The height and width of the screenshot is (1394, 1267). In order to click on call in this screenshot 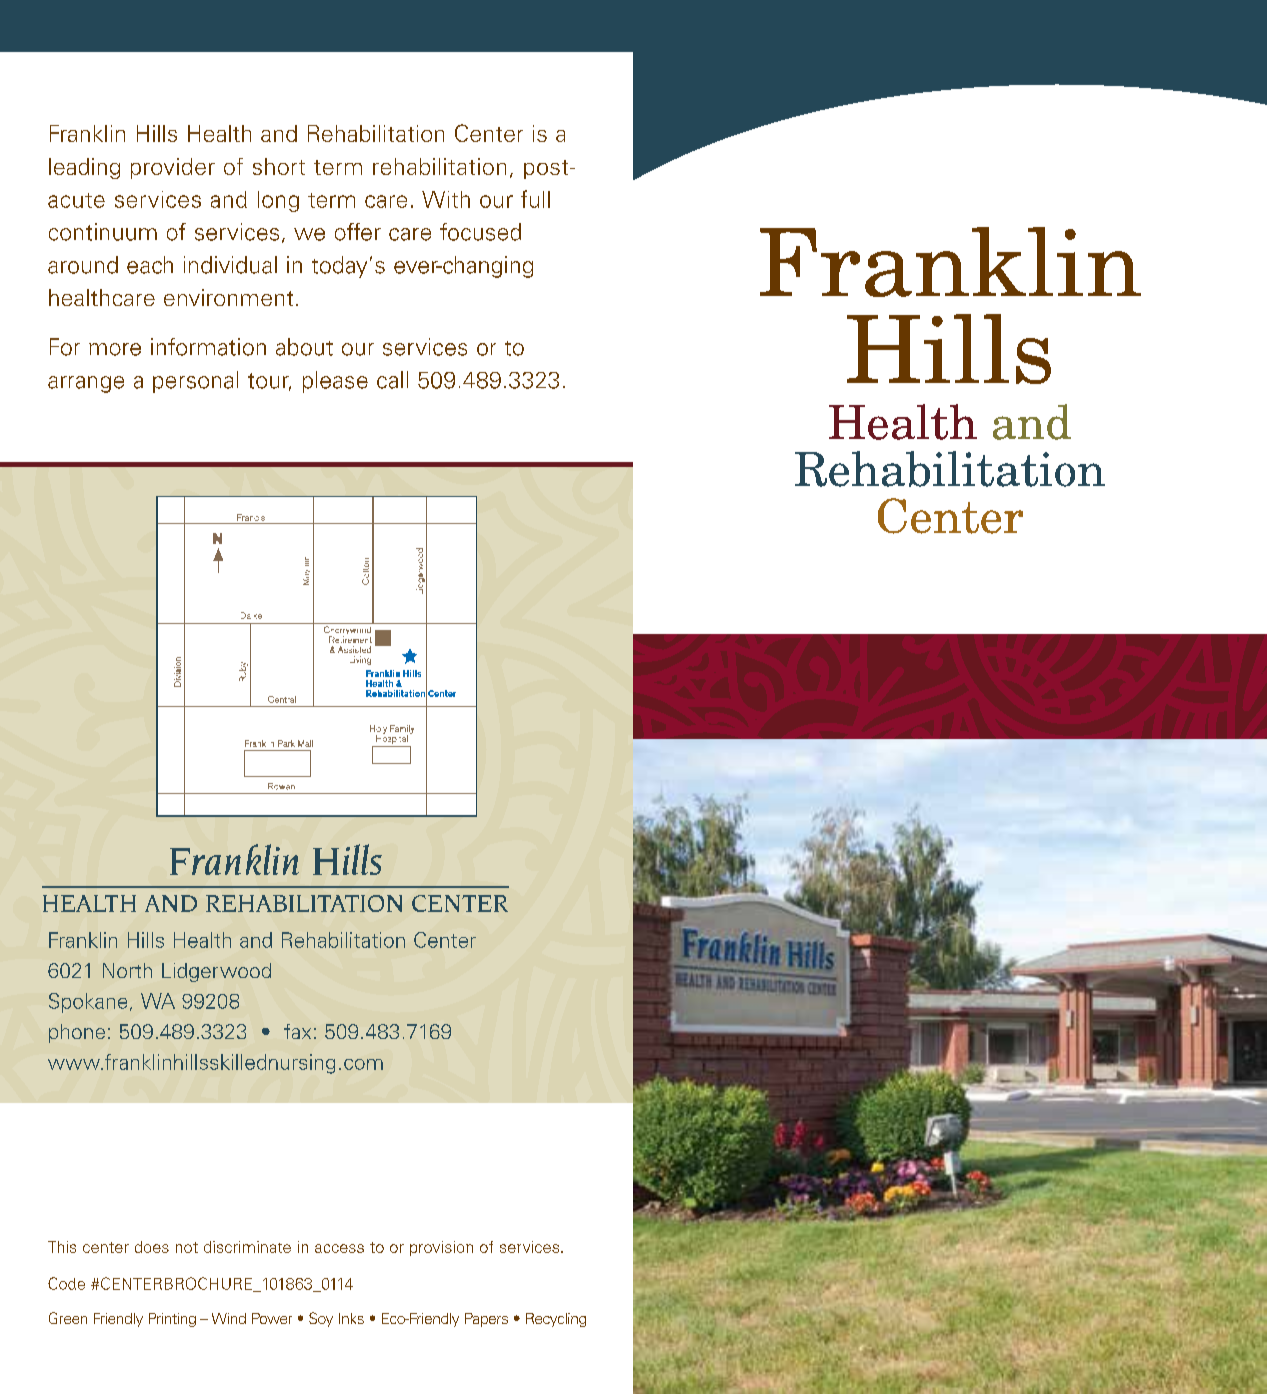, I will do `click(392, 380)`.
